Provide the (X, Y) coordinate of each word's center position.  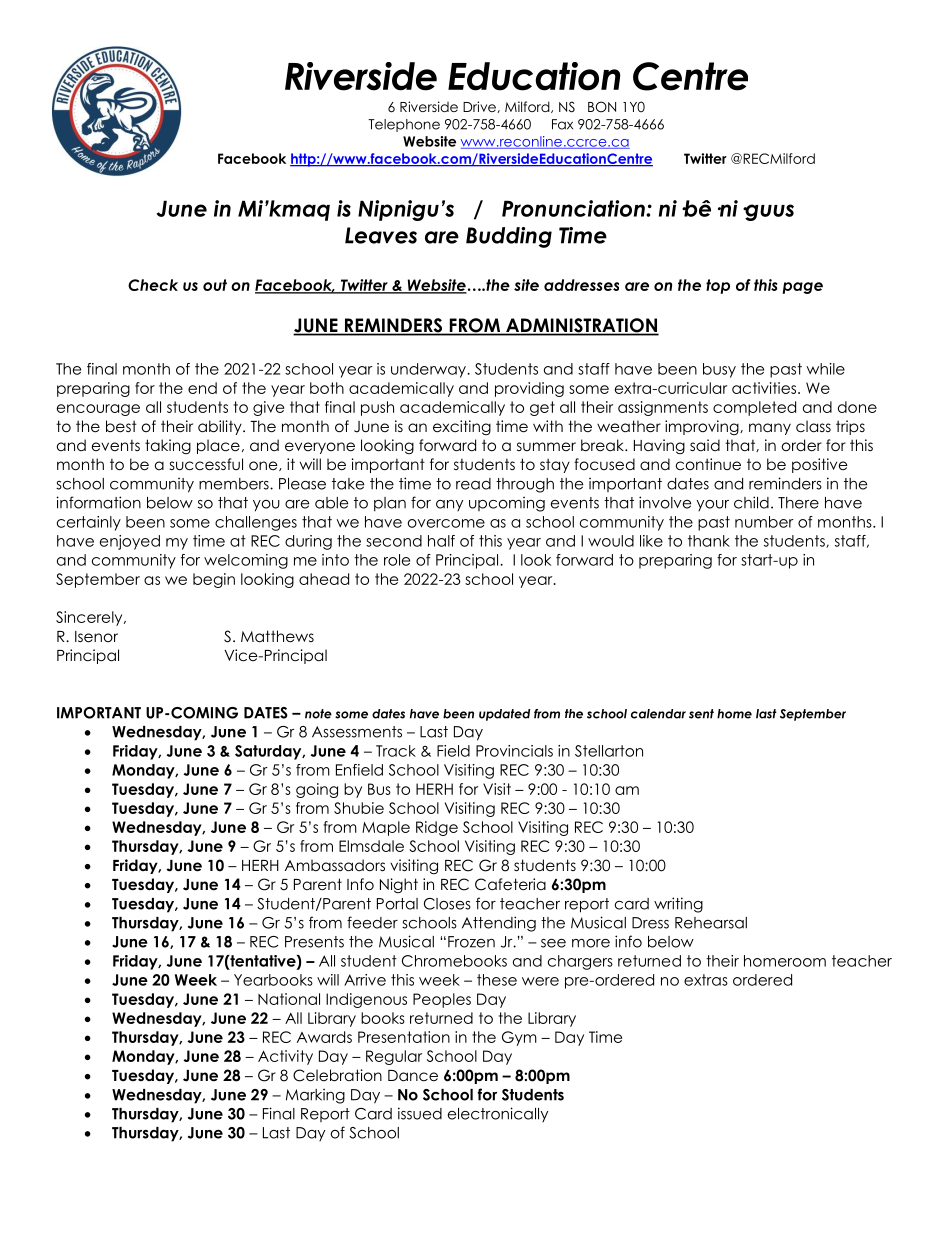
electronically (498, 1114)
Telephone (404, 125)
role (397, 560)
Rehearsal (711, 923)
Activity (285, 1057)
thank (709, 541)
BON (602, 107)
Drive (480, 107)
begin (214, 580)
